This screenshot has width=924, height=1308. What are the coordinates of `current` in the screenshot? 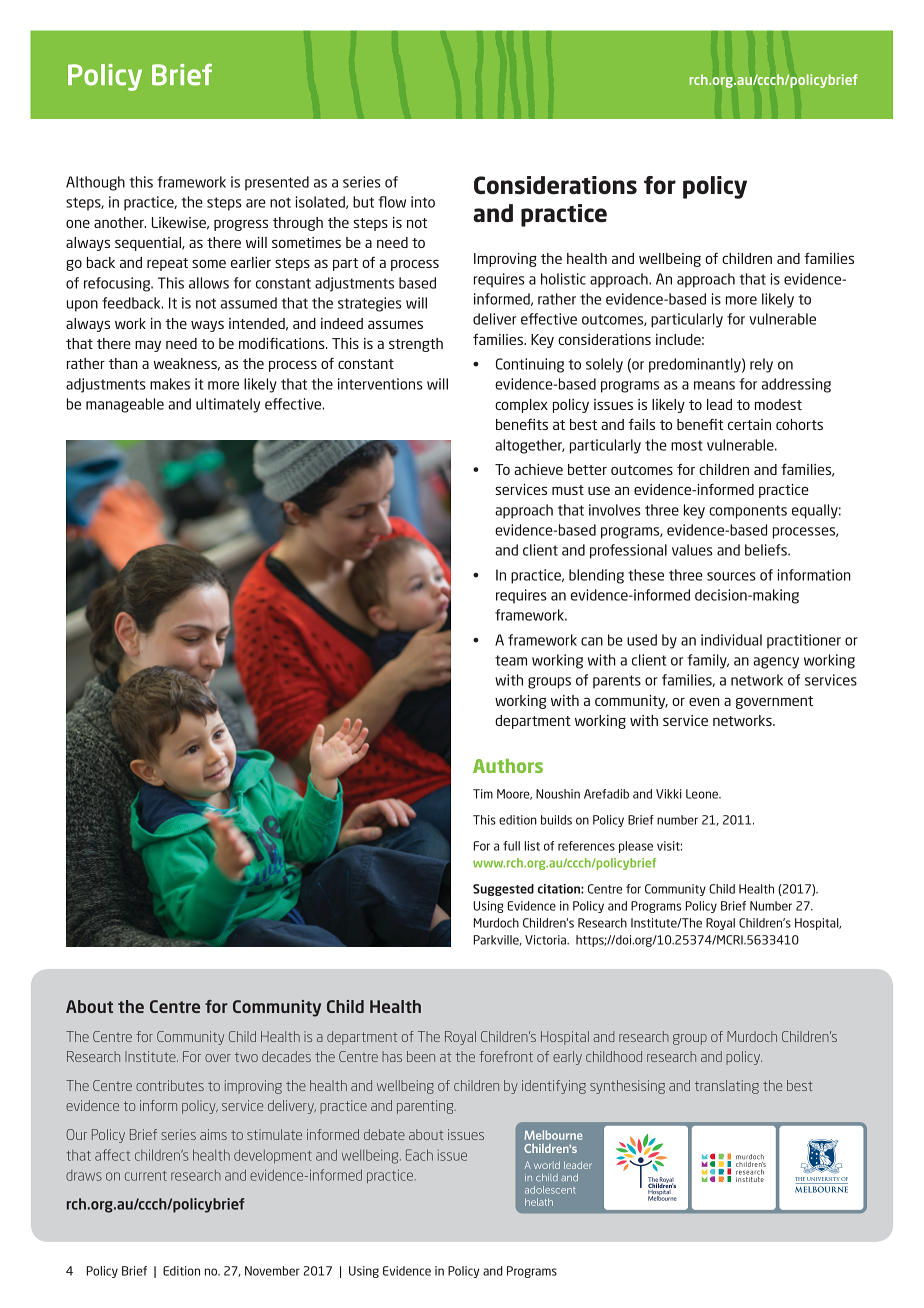 It's located at (146, 1176).
